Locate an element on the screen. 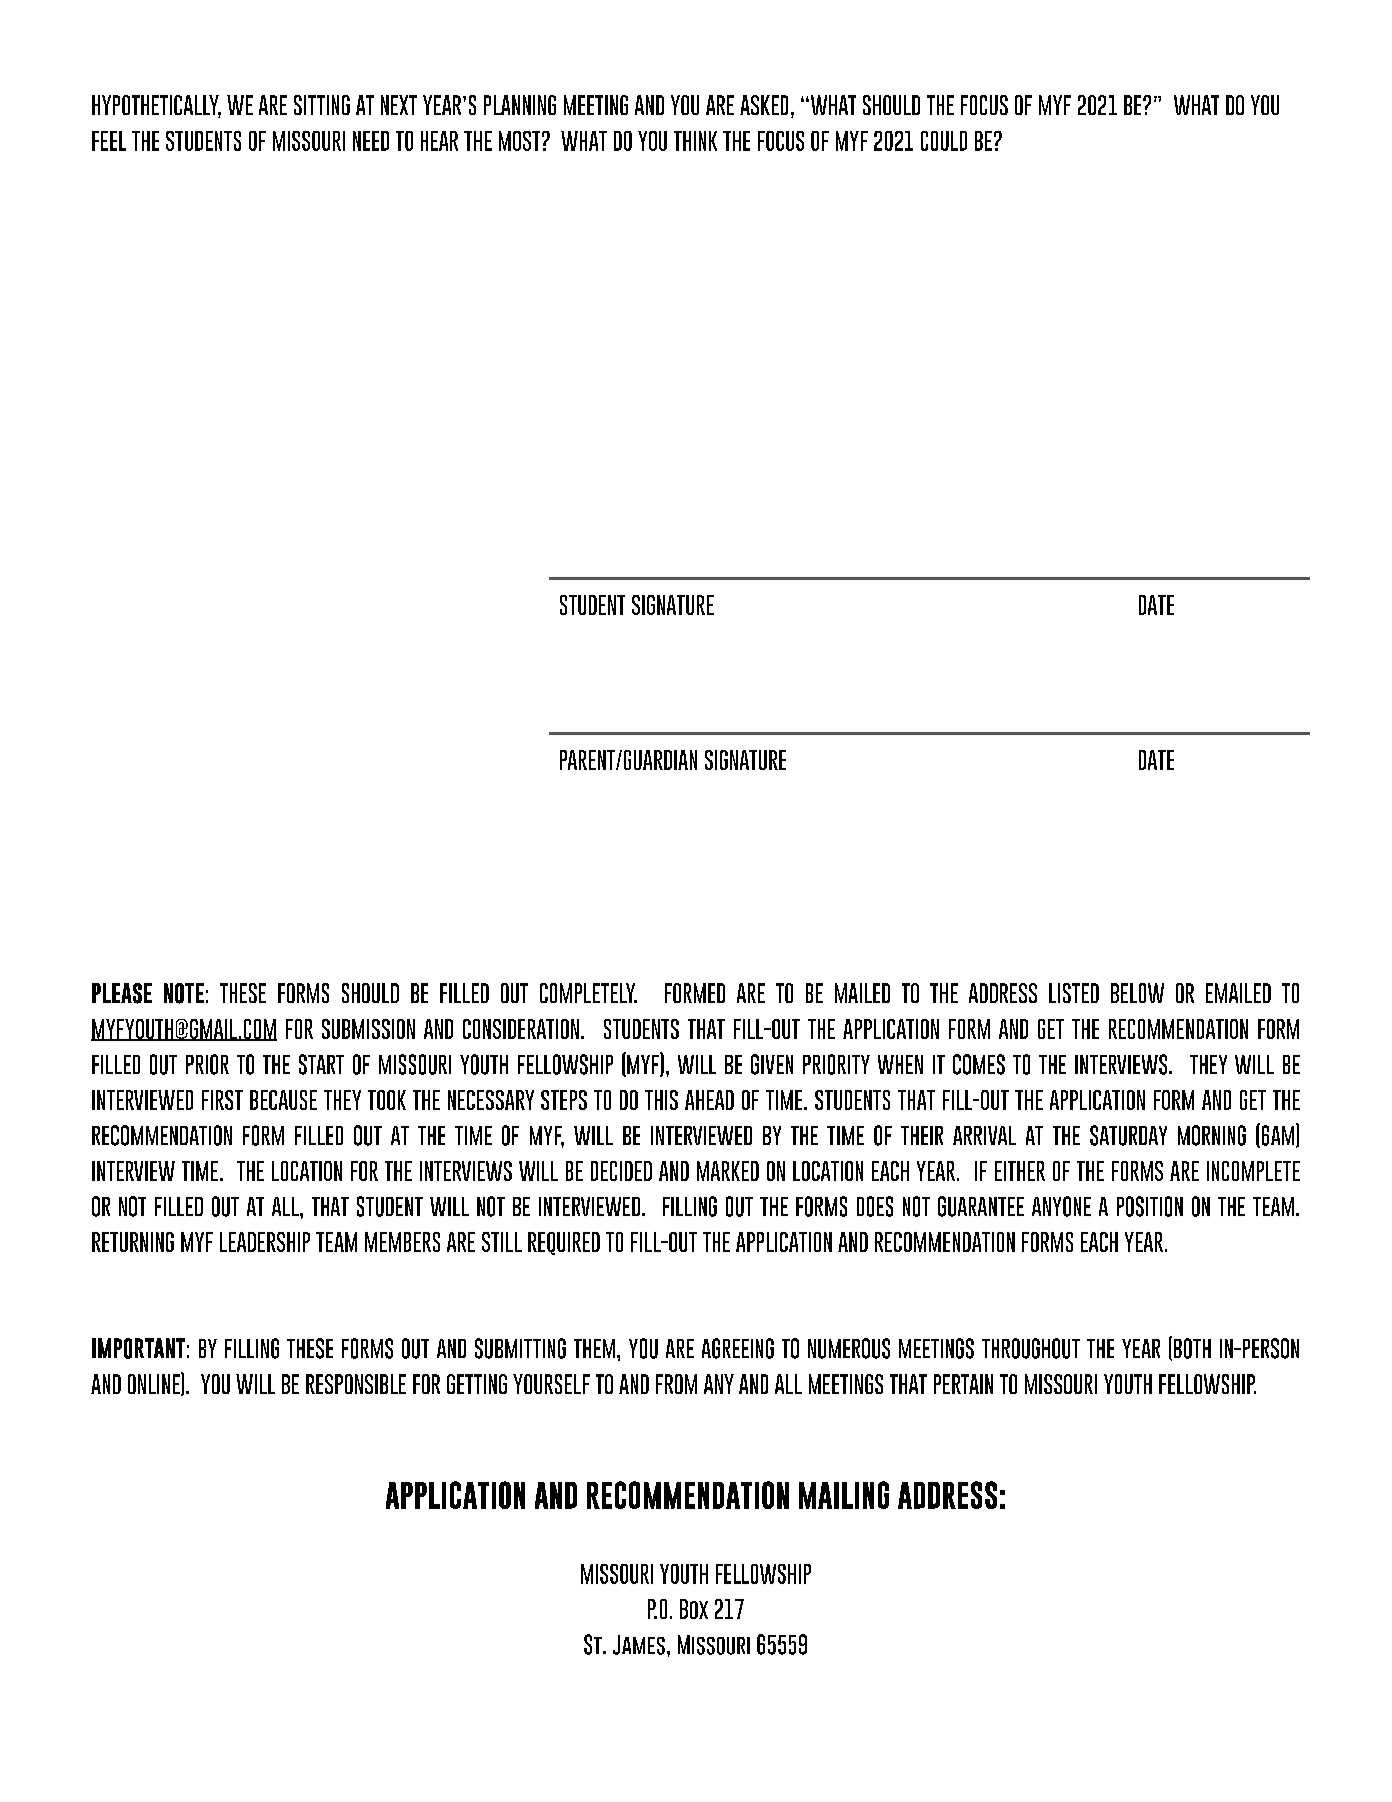  COULD is located at coordinates (944, 141).
